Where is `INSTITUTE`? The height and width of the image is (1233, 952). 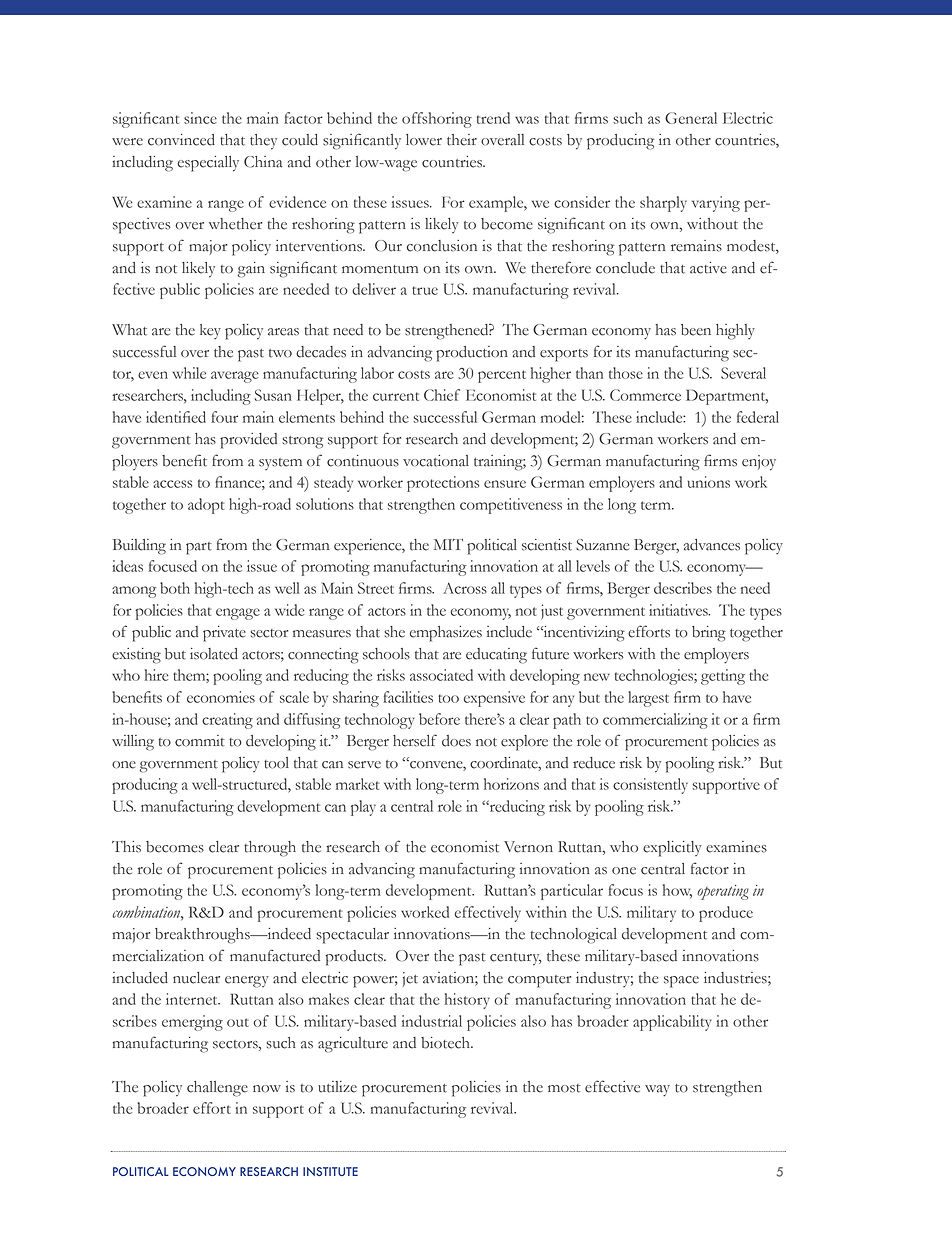
INSTITUTE is located at coordinates (330, 1171).
